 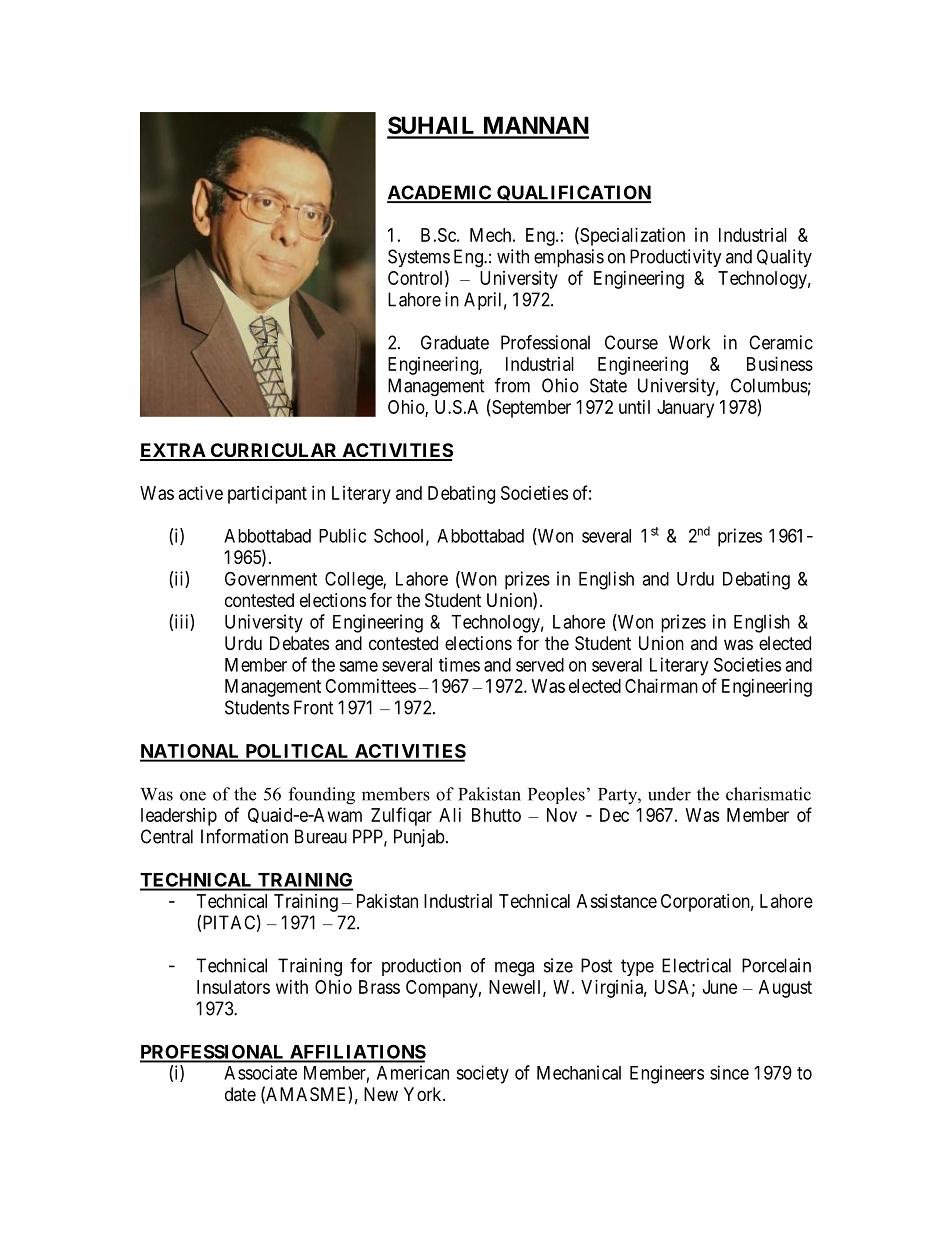 What do you see at coordinates (271, 579) in the screenshot?
I see `Government` at bounding box center [271, 579].
